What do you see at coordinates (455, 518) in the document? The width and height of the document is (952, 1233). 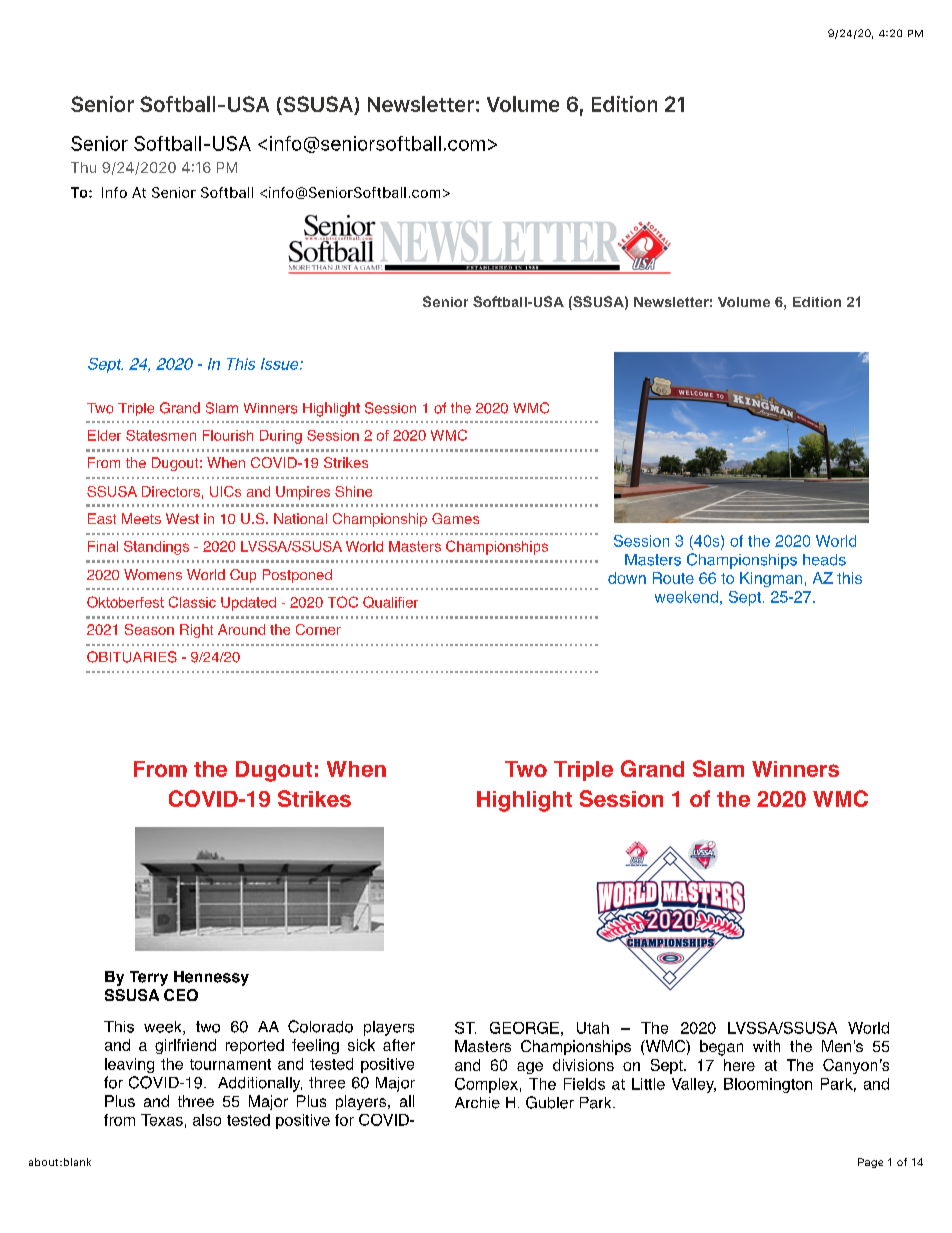 I see `Games` at bounding box center [455, 518].
